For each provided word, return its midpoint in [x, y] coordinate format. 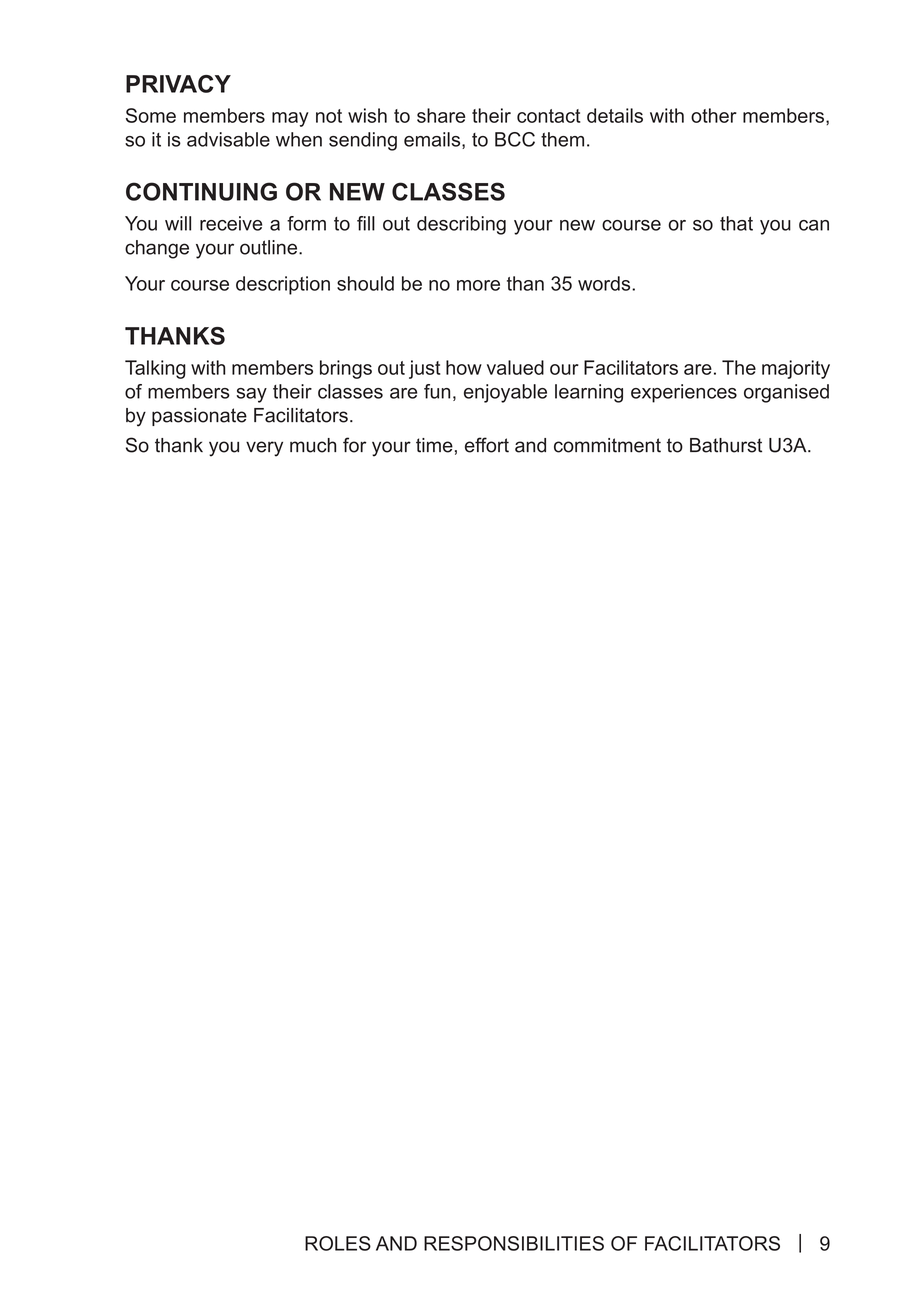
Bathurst [726, 445]
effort [487, 445]
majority [796, 369]
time [434, 445]
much [313, 445]
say [251, 395]
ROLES [338, 1243]
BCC [515, 139]
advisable [228, 139]
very [264, 449]
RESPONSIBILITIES [514, 1243]
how [464, 367]
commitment [607, 445]
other [714, 115]
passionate [199, 417]
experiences [684, 393]
